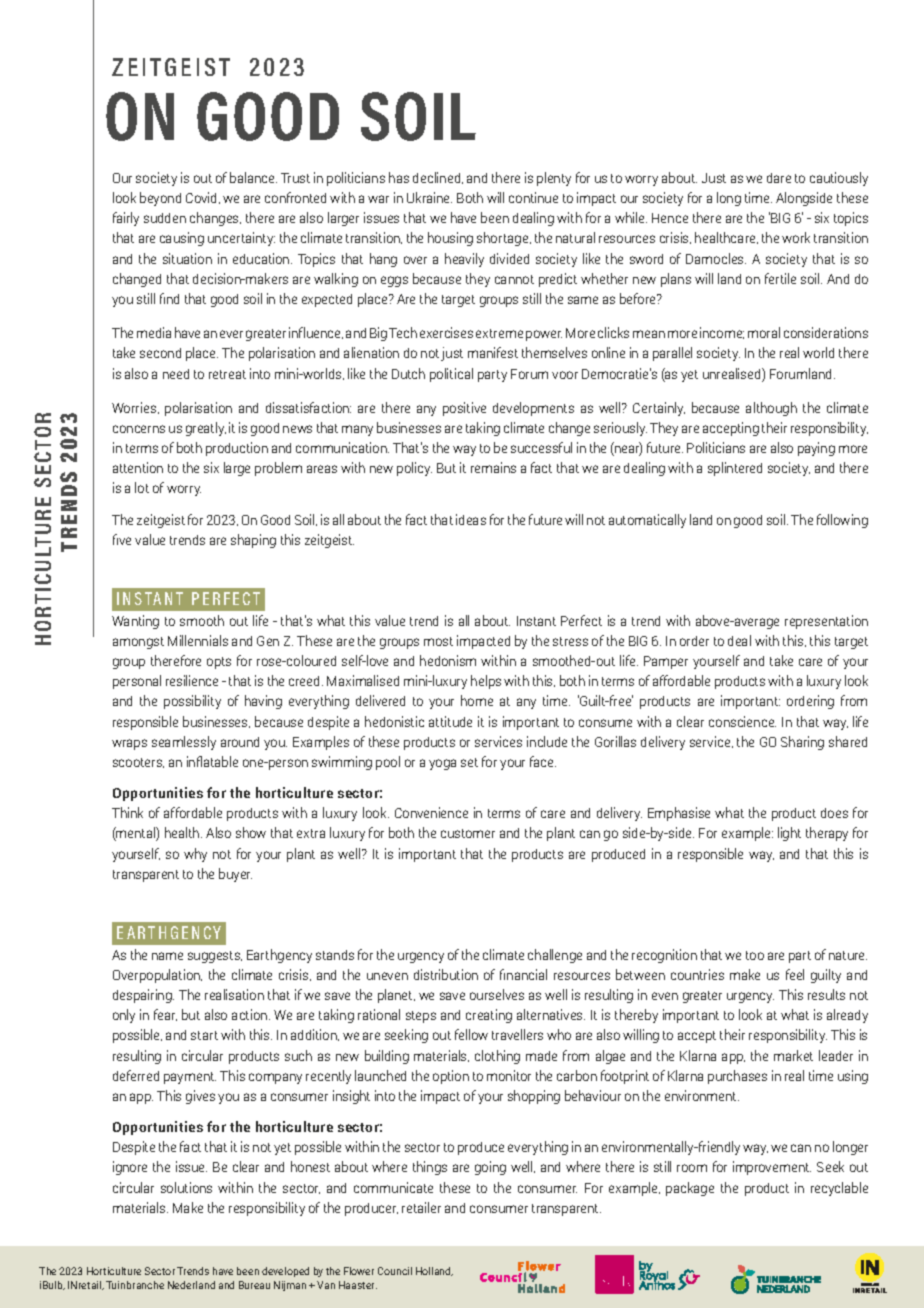 This page has height=1308, width=924. I want to click on buyer, so click(235, 875).
